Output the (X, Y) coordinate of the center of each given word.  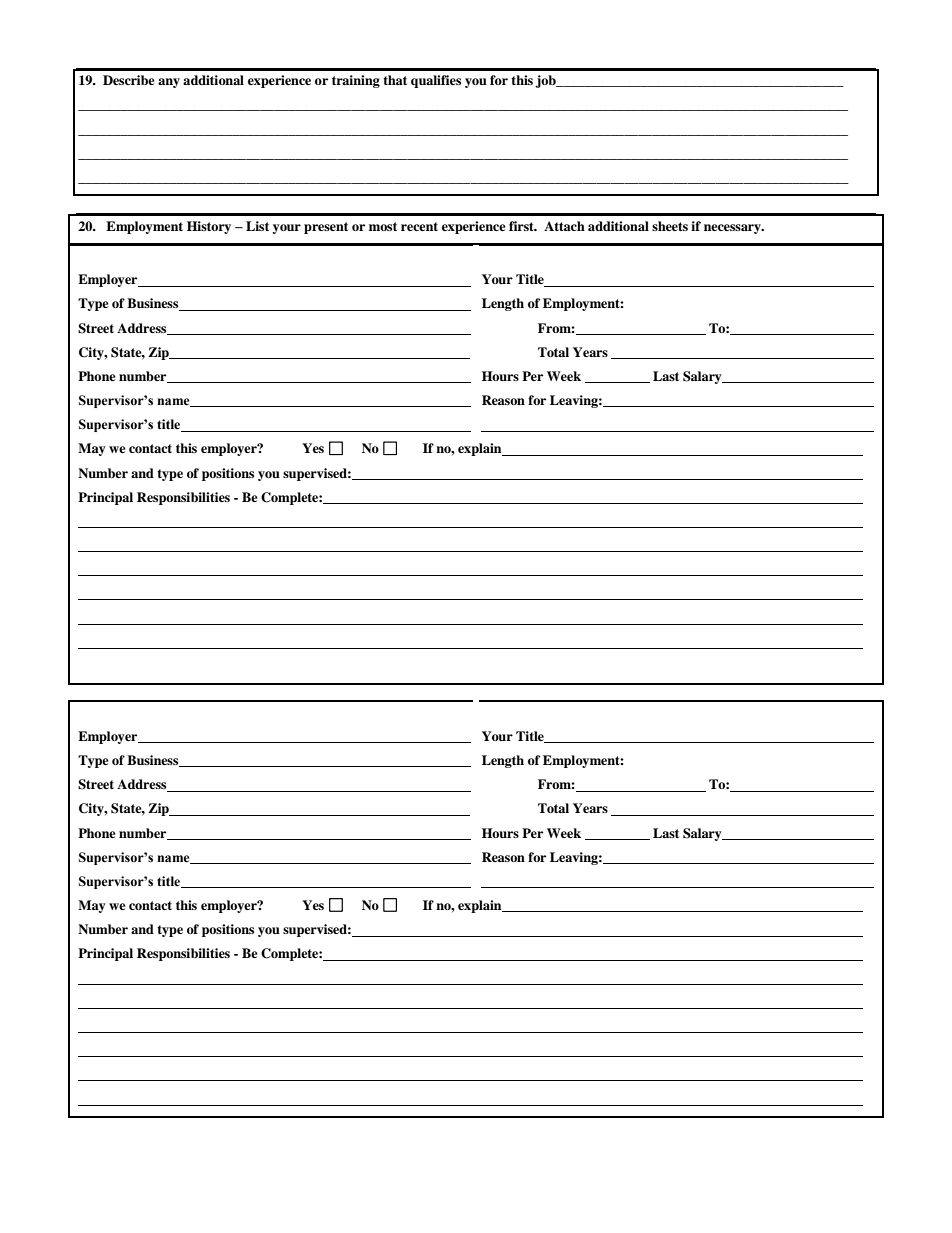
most (383, 226)
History (209, 227)
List (257, 226)
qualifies (436, 81)
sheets (670, 226)
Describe (129, 80)
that (395, 80)
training (356, 81)
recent (419, 226)
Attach (564, 226)
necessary (733, 229)
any (169, 83)
